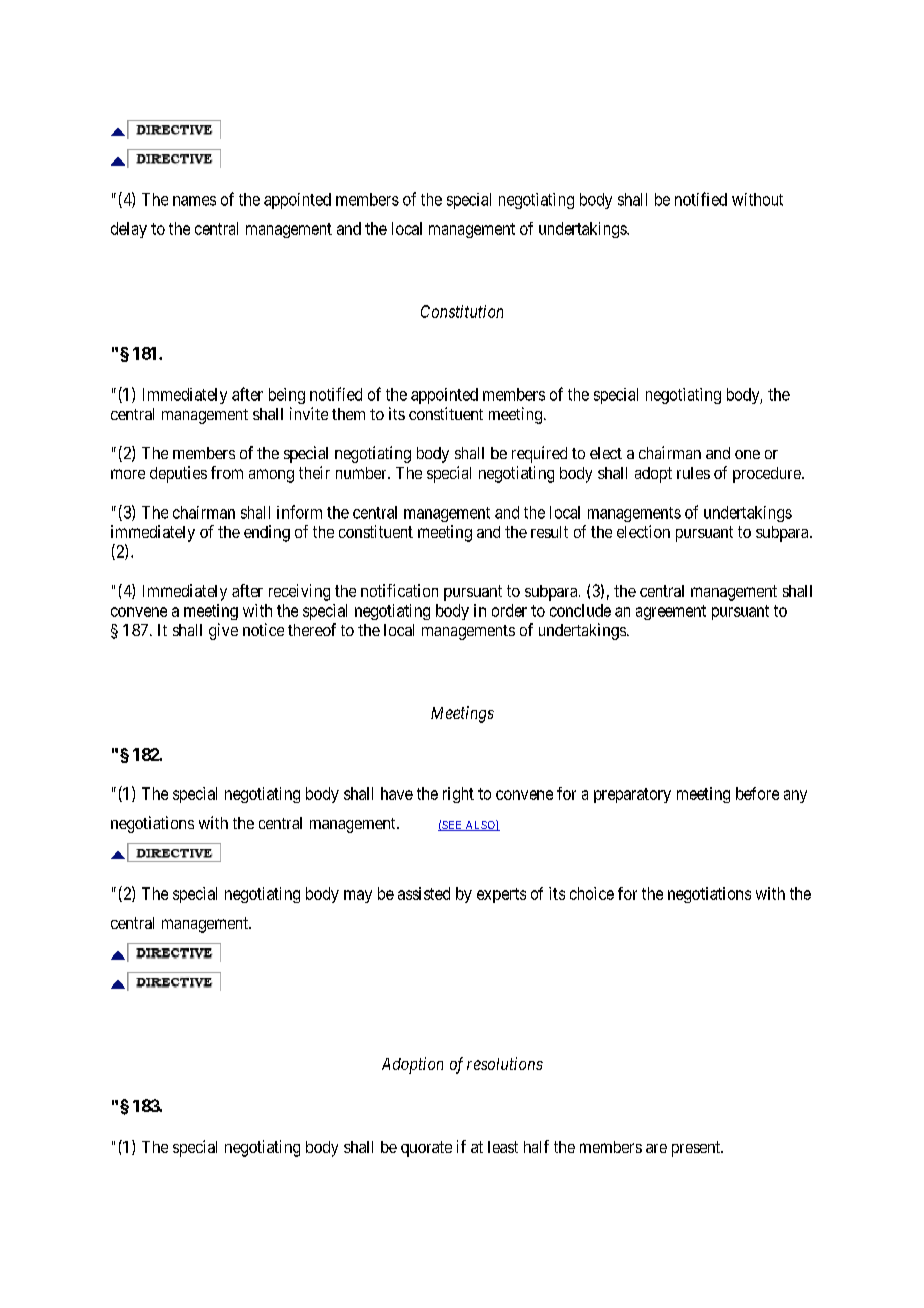 The width and height of the page is (924, 1308). I want to click on present, so click(697, 1149).
